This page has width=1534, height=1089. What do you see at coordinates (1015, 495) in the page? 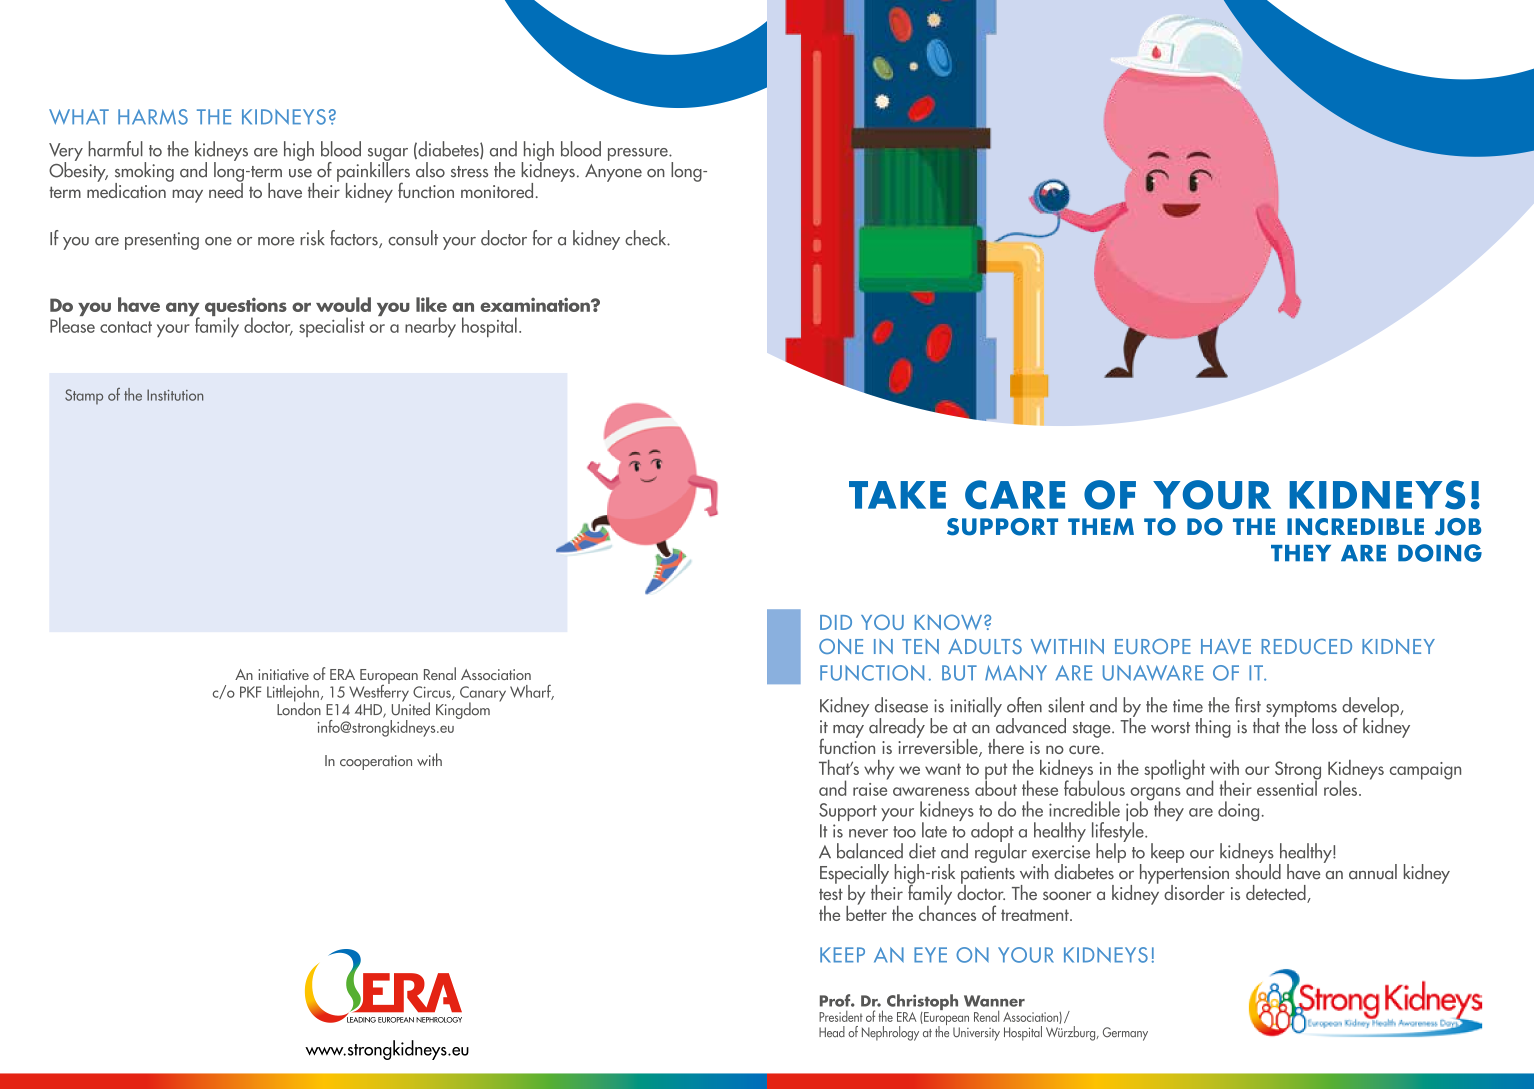
I see `CARE` at bounding box center [1015, 495].
